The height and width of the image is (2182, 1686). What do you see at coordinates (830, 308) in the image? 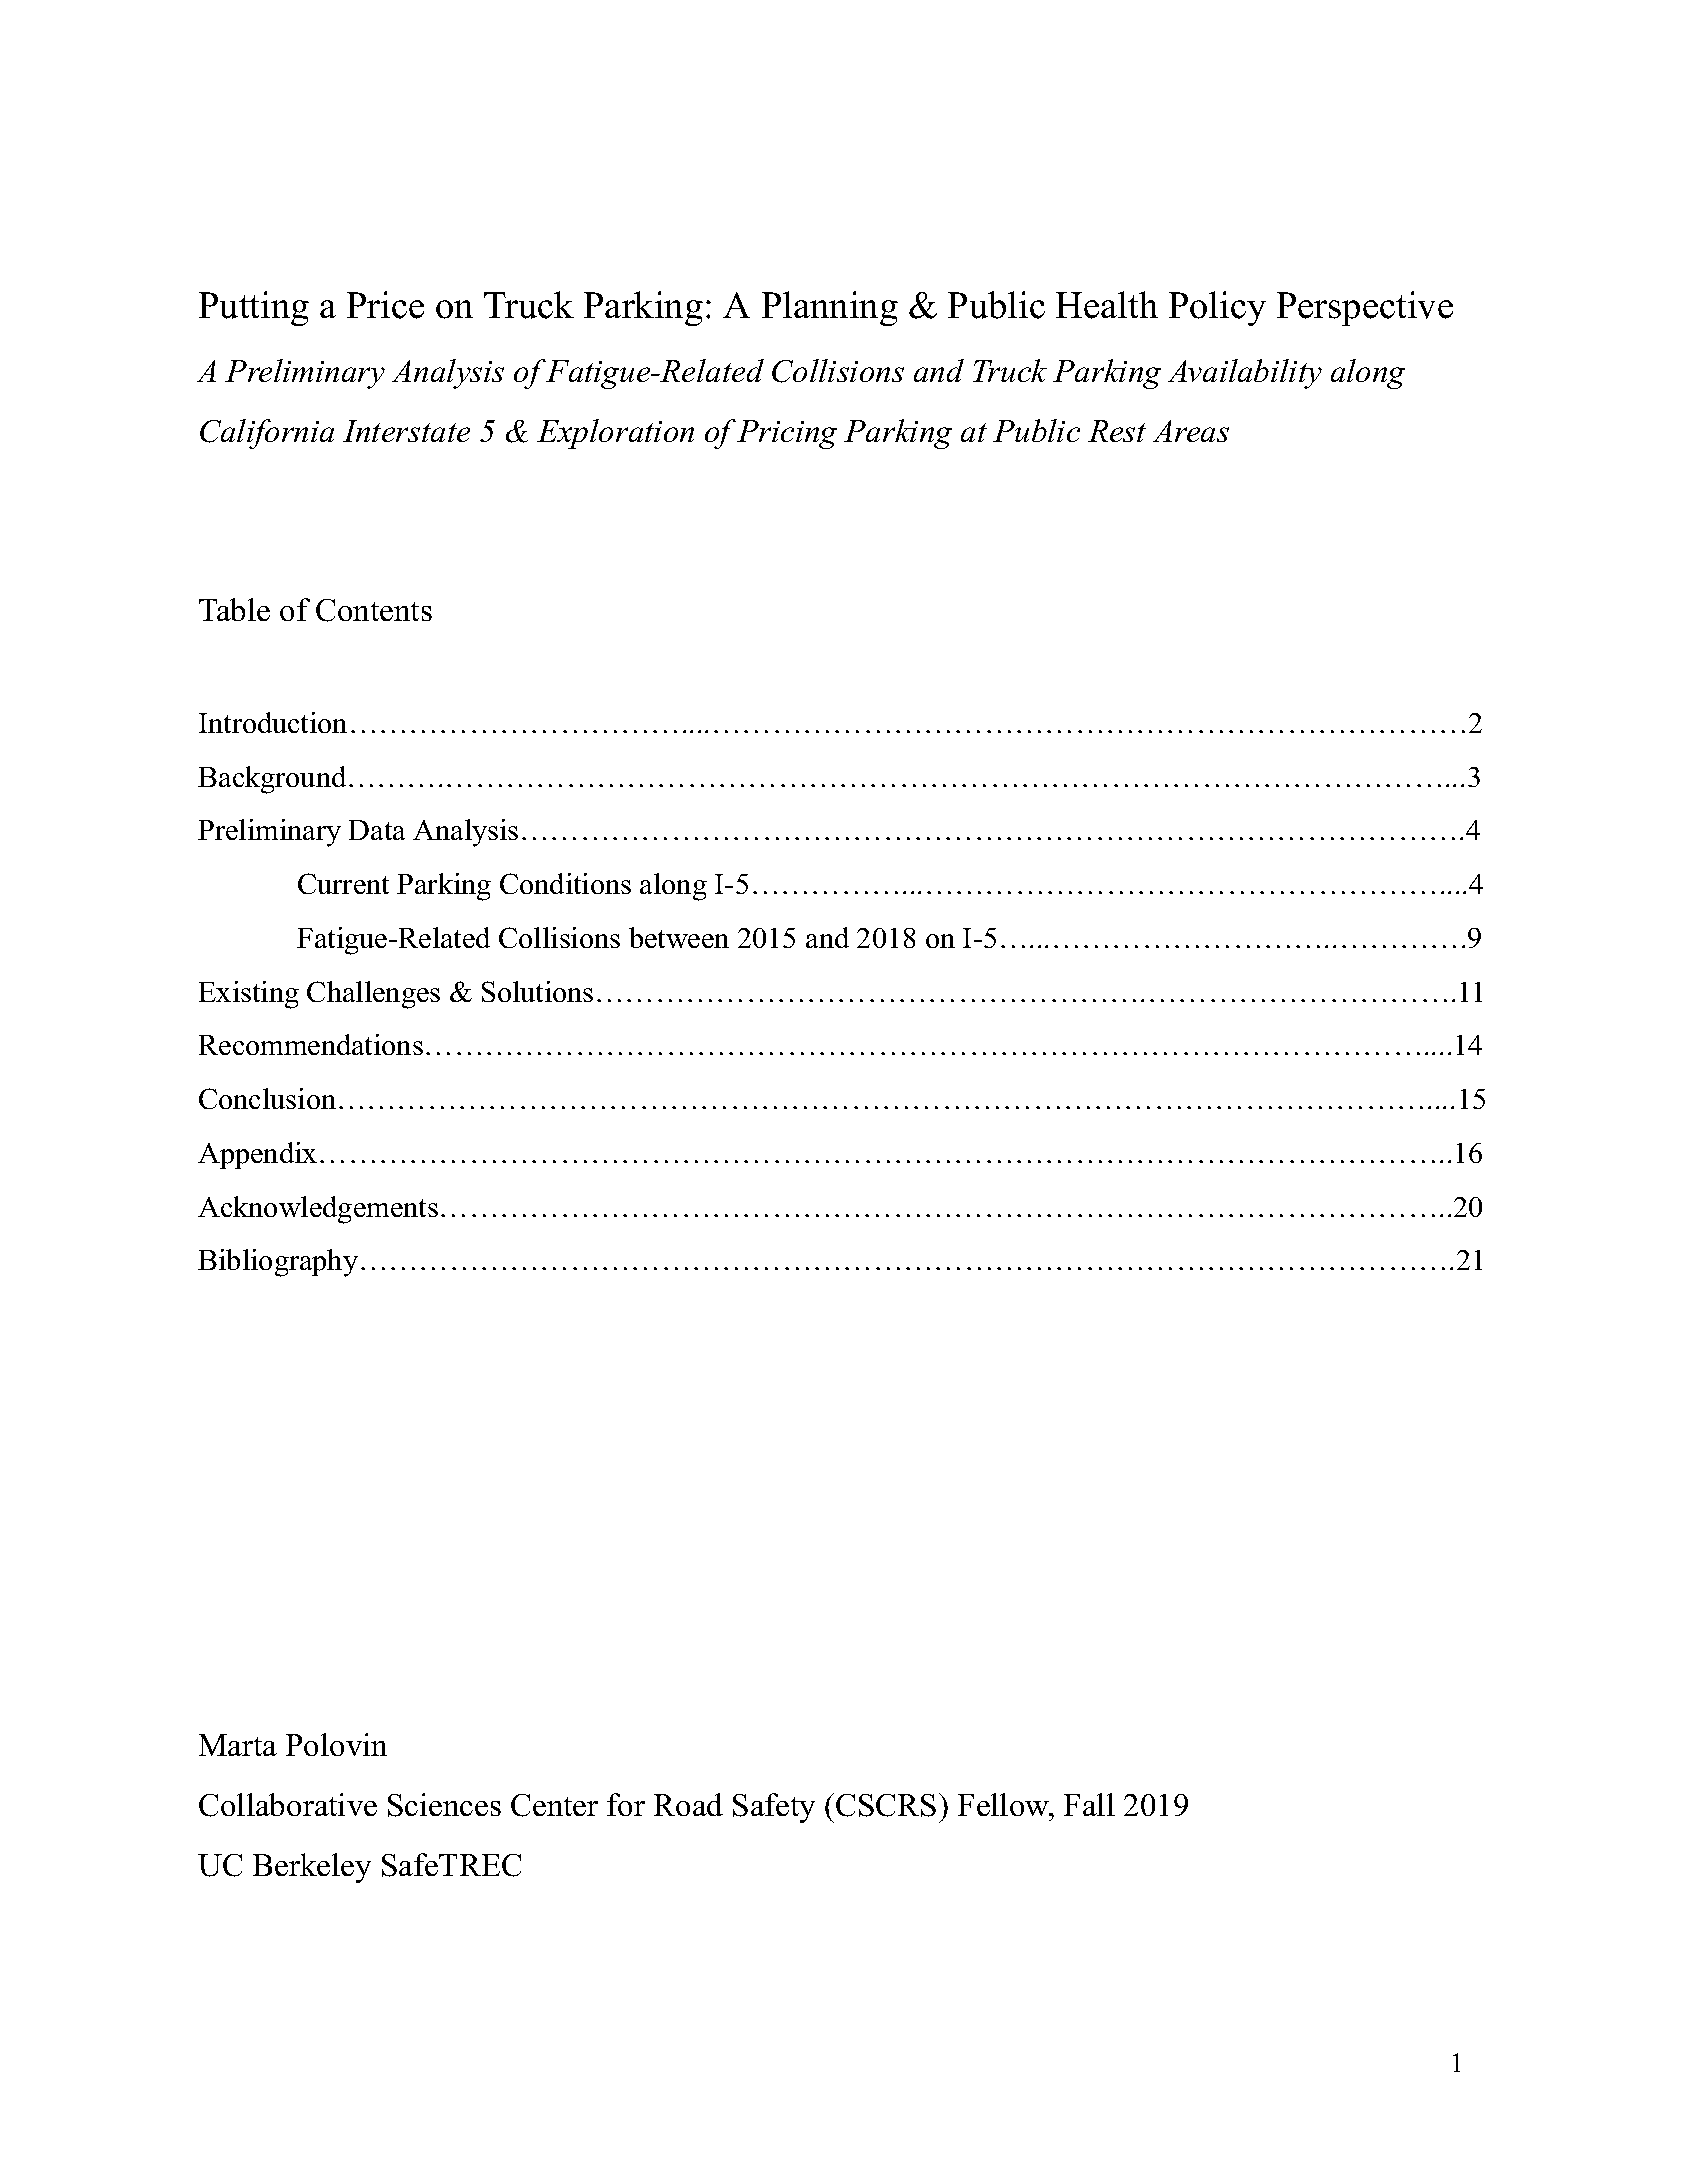
I see `Planning` at bounding box center [830, 308].
